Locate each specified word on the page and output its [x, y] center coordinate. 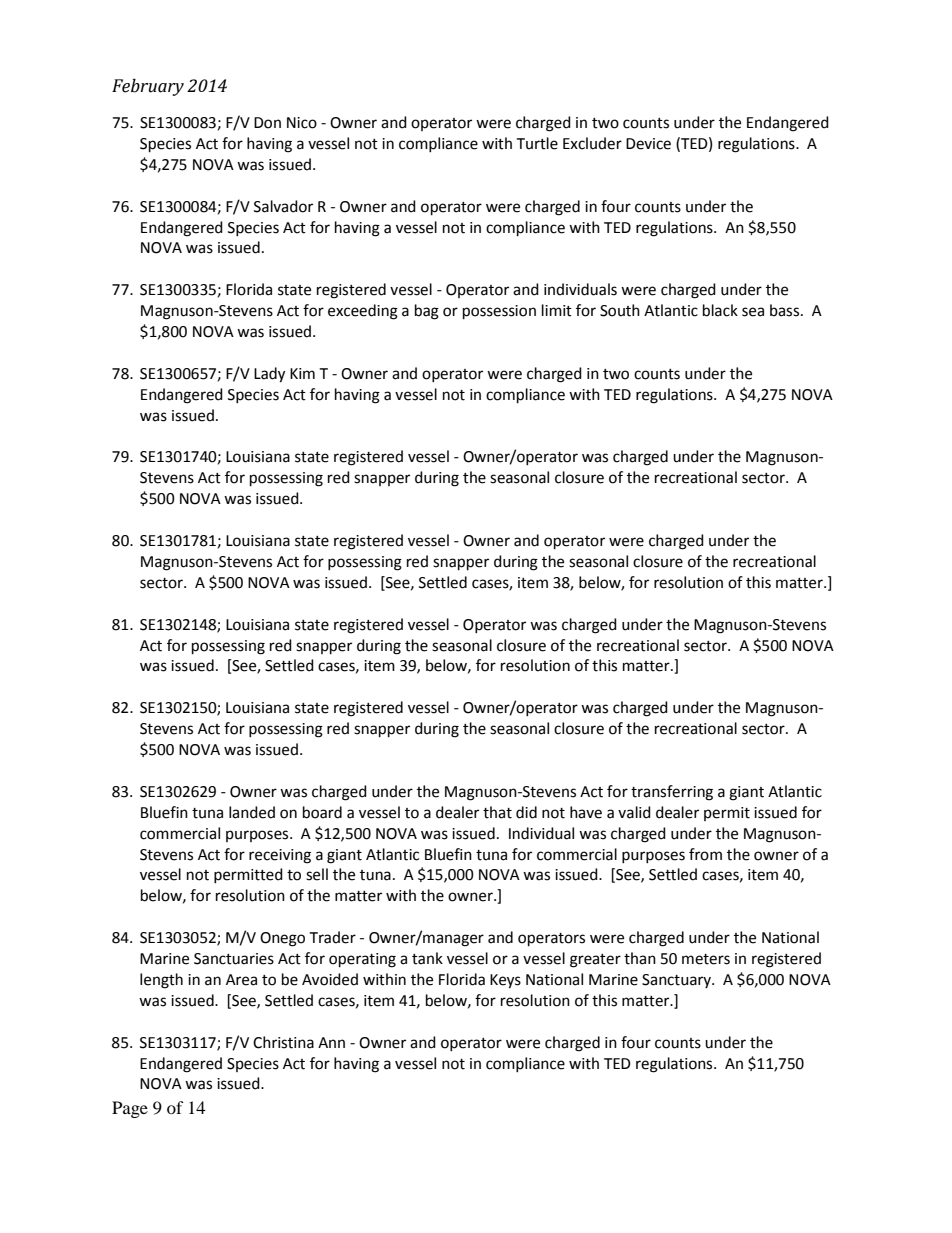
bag [427, 312]
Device [648, 144]
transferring [672, 793]
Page [130, 1109]
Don [267, 123]
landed [252, 812]
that [497, 812]
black [720, 310]
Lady [269, 375]
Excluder [592, 143]
